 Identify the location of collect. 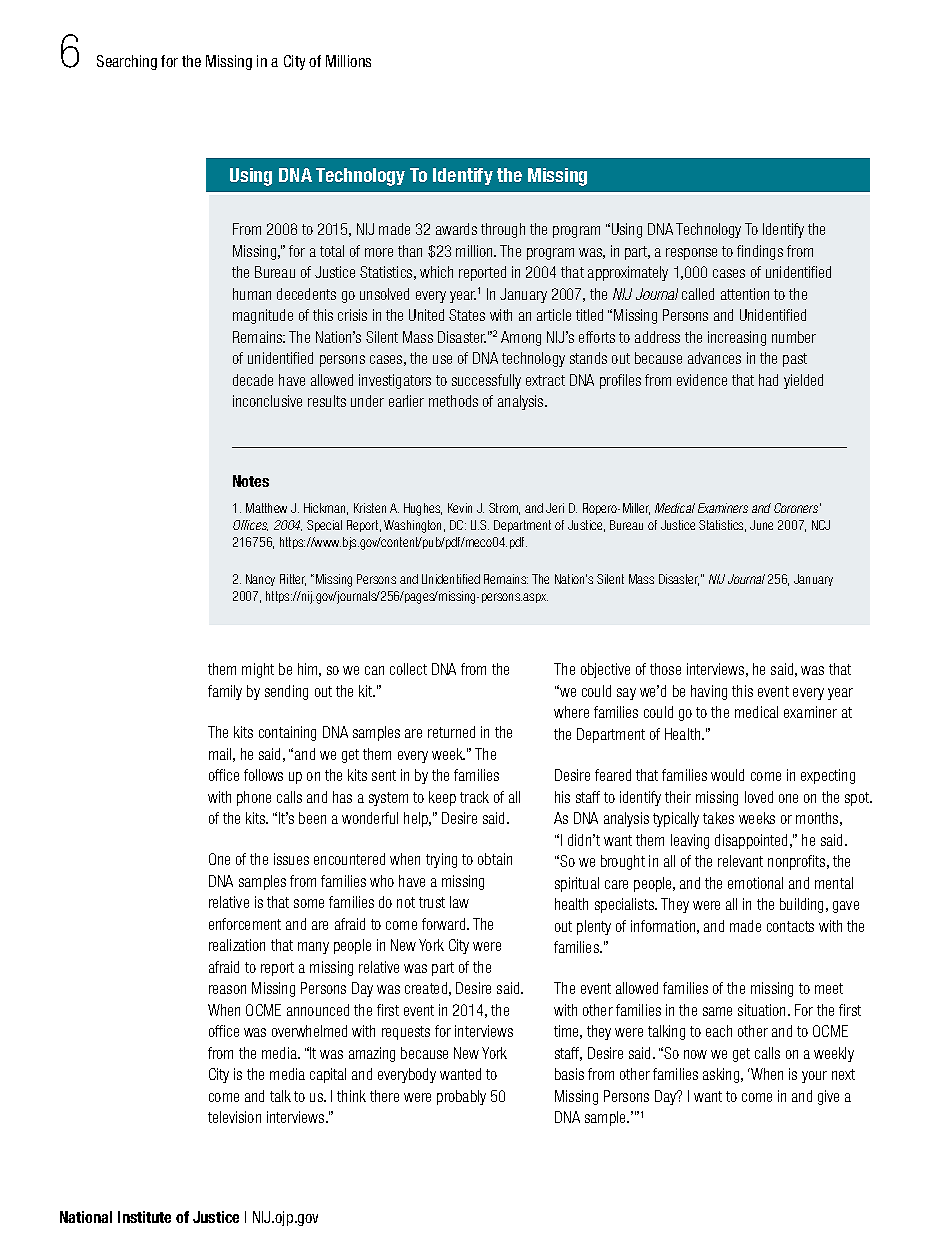
(408, 669).
